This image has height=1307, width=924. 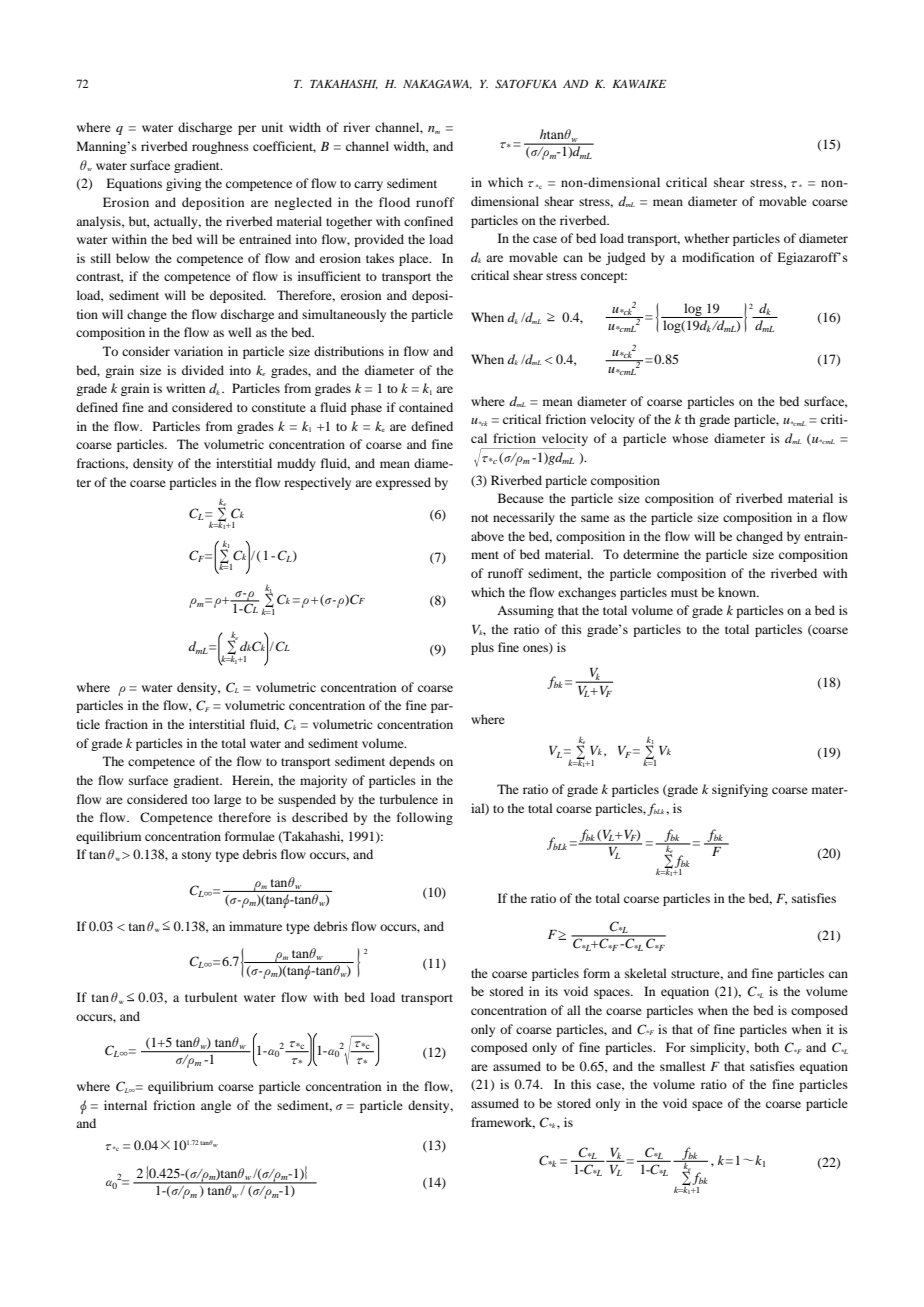 What do you see at coordinates (201, 800) in the image?
I see `too` at bounding box center [201, 800].
